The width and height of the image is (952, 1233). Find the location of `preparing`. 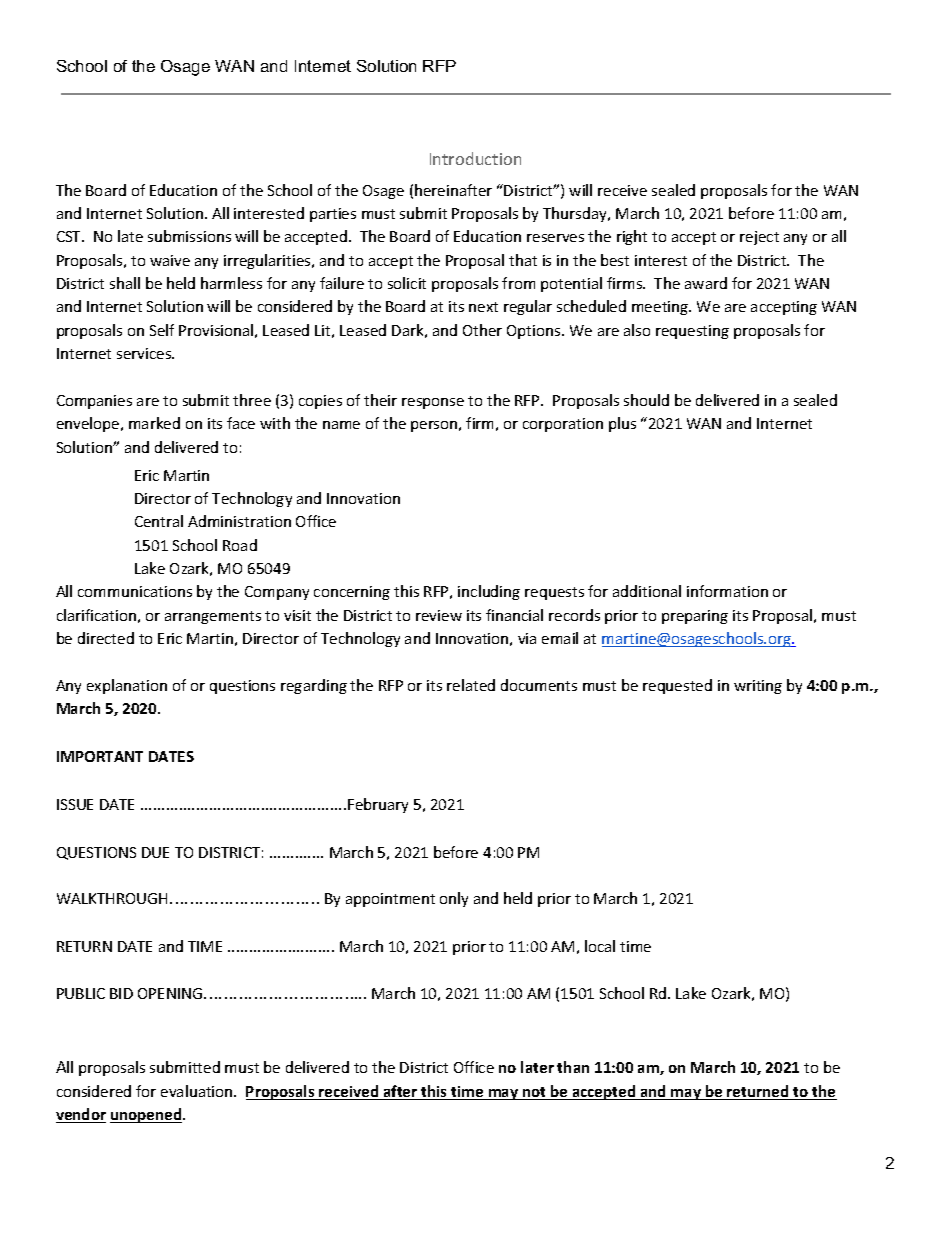

preparing is located at coordinates (695, 617).
